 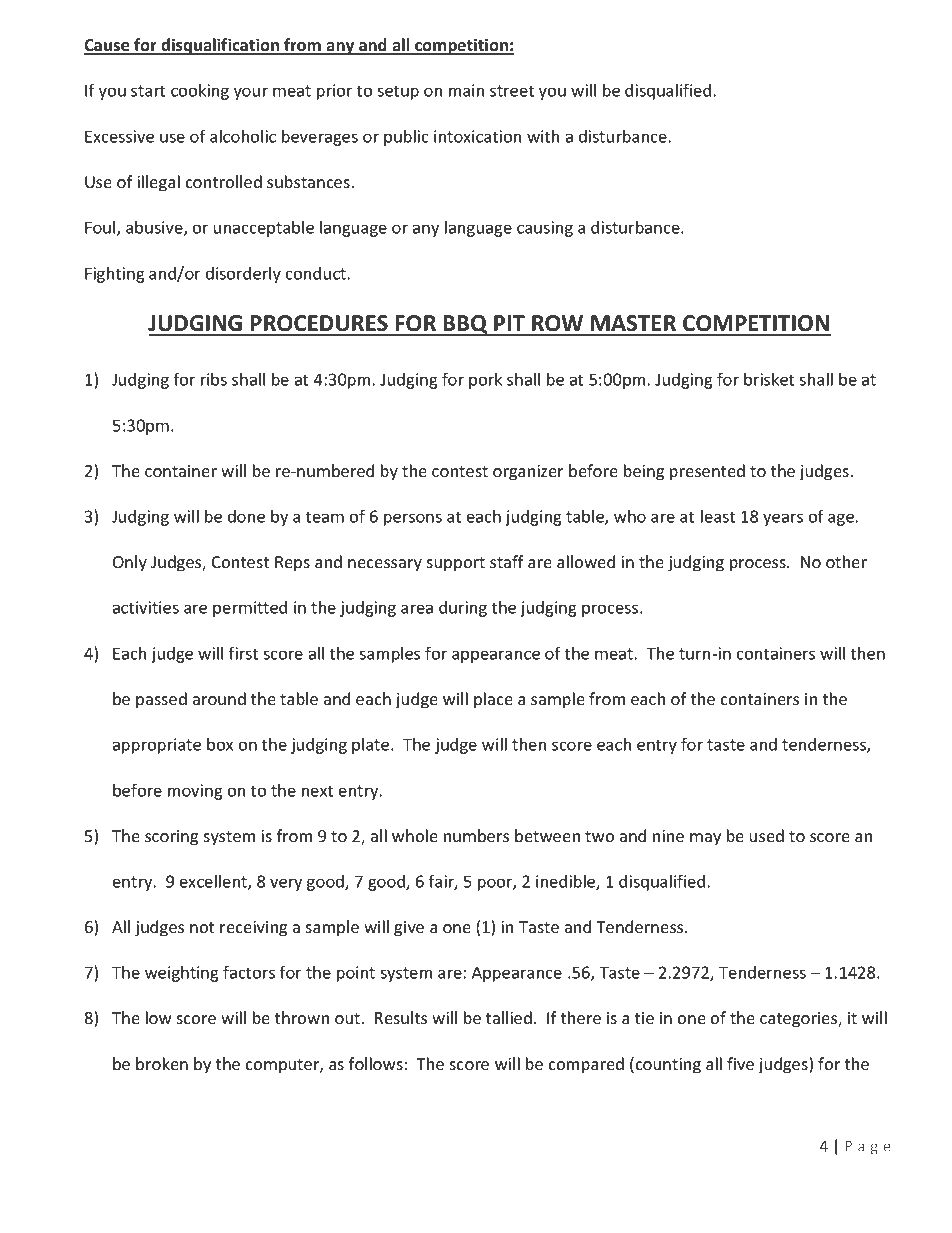 I want to click on broken, so click(x=162, y=1063).
